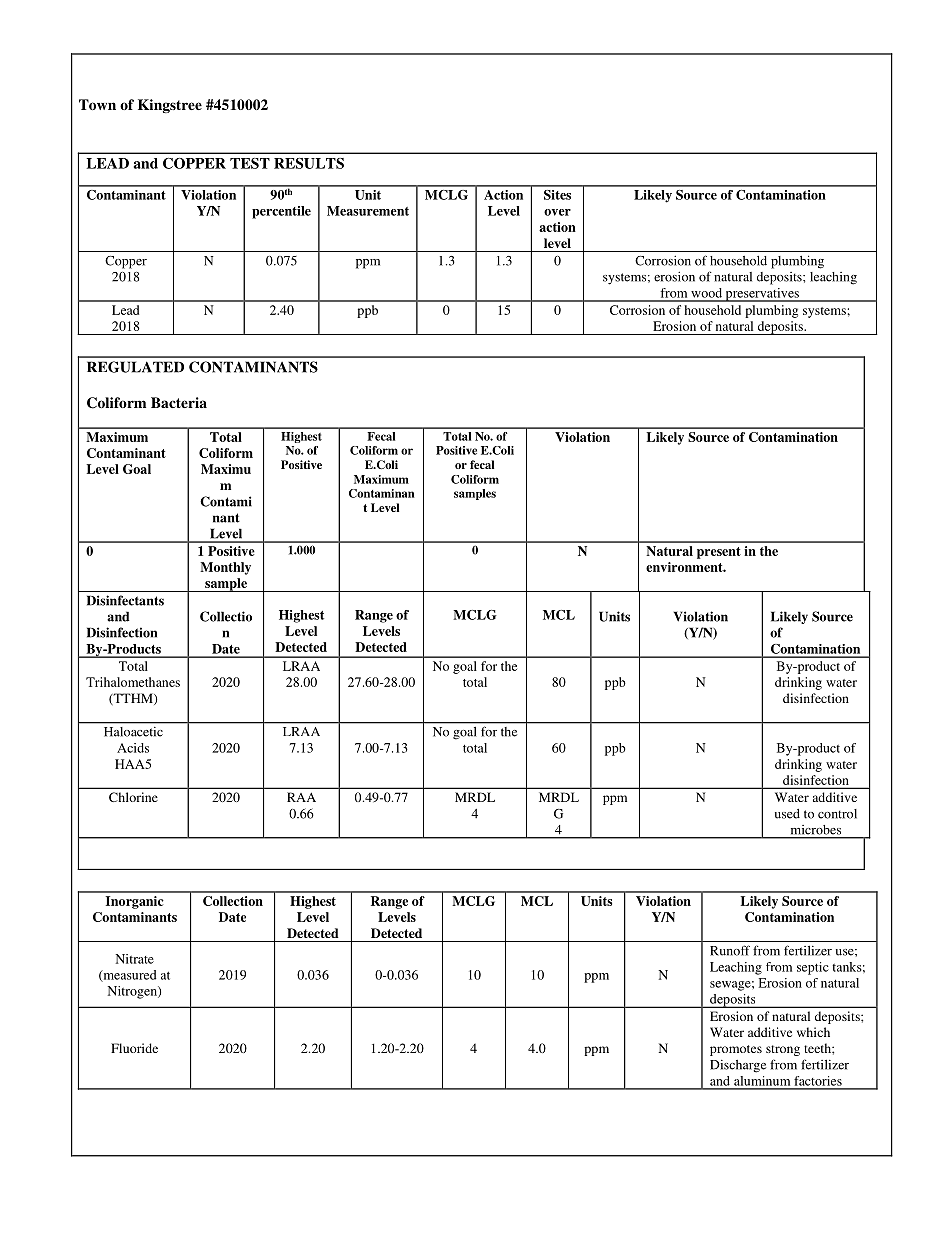 The image size is (952, 1233). Describe the element at coordinates (557, 212) in the screenshot. I see `over` at that location.
